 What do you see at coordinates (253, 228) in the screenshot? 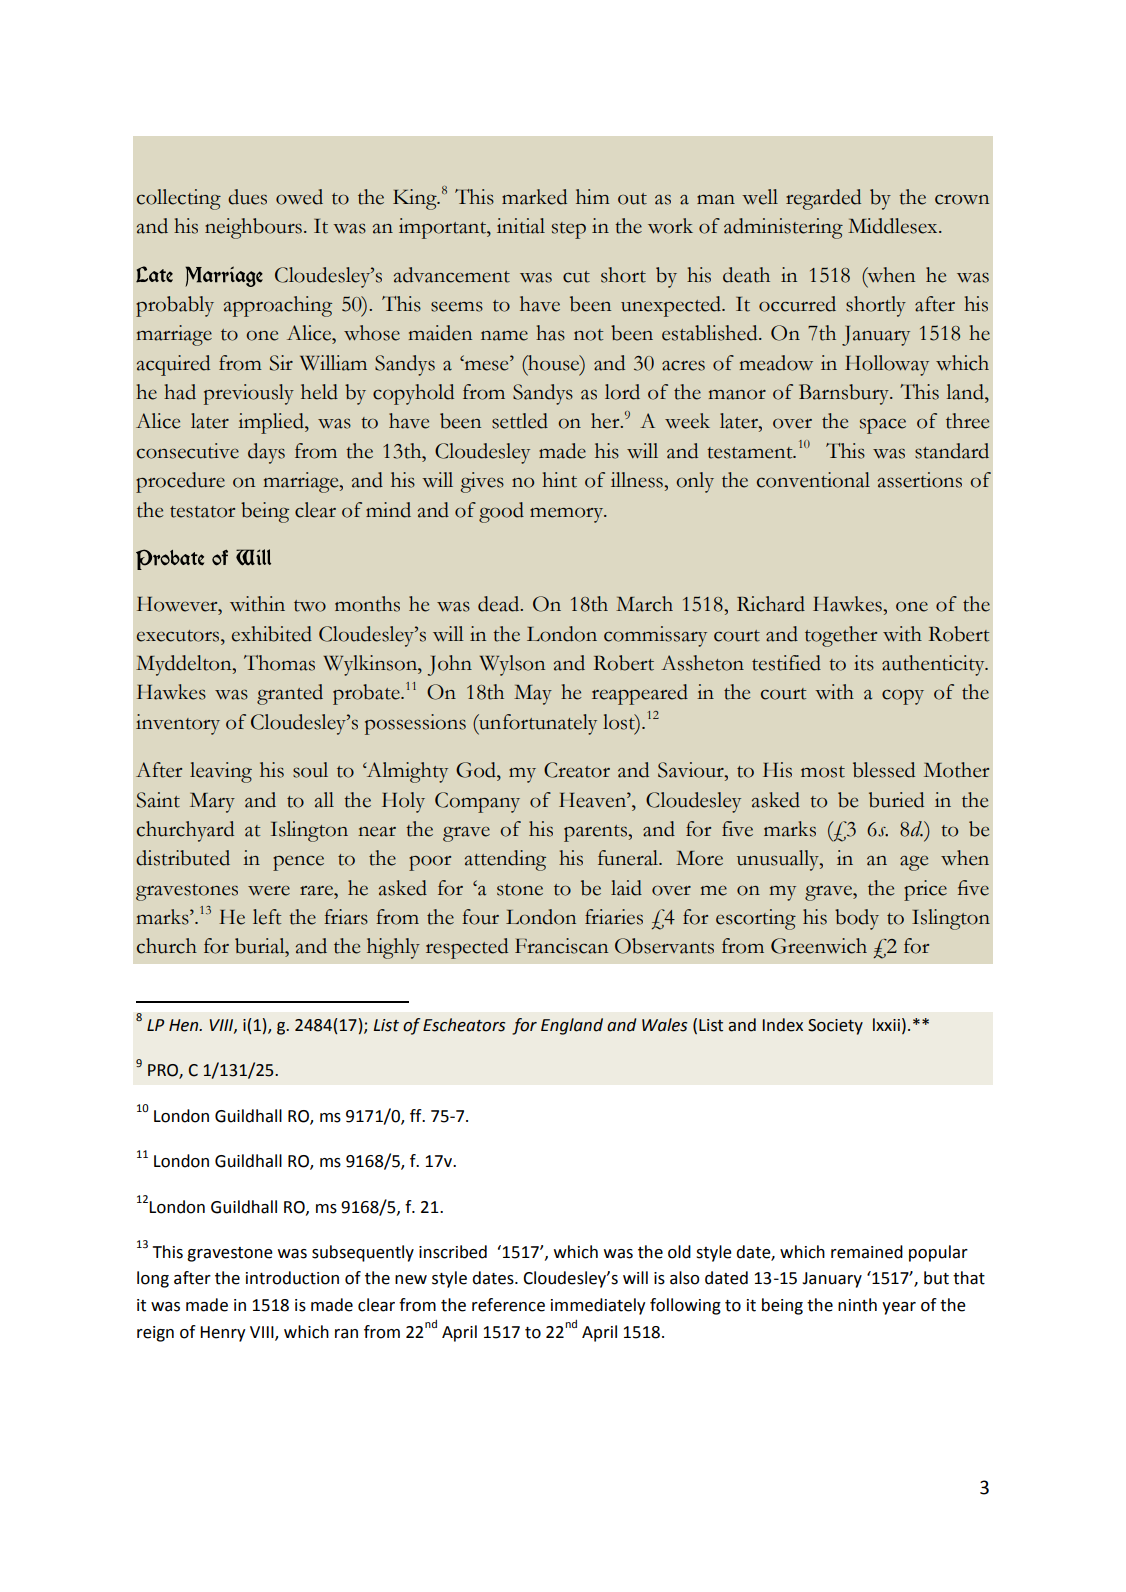
I see `neighbours` at bounding box center [253, 228].
